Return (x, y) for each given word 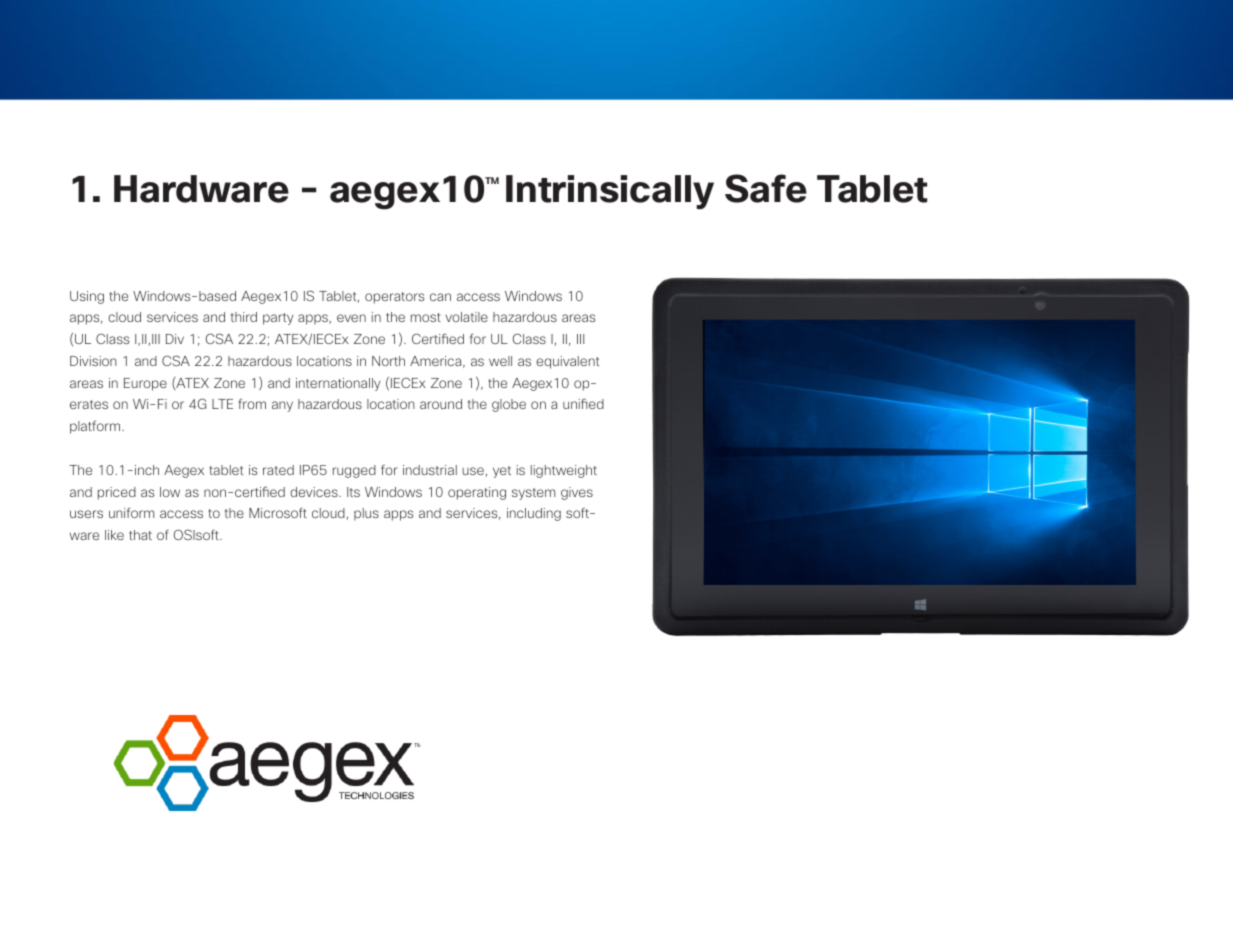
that (140, 535)
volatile (466, 317)
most (426, 317)
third (244, 317)
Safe (766, 188)
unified (583, 403)
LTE (222, 404)
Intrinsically (610, 192)
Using (87, 297)
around (441, 404)
